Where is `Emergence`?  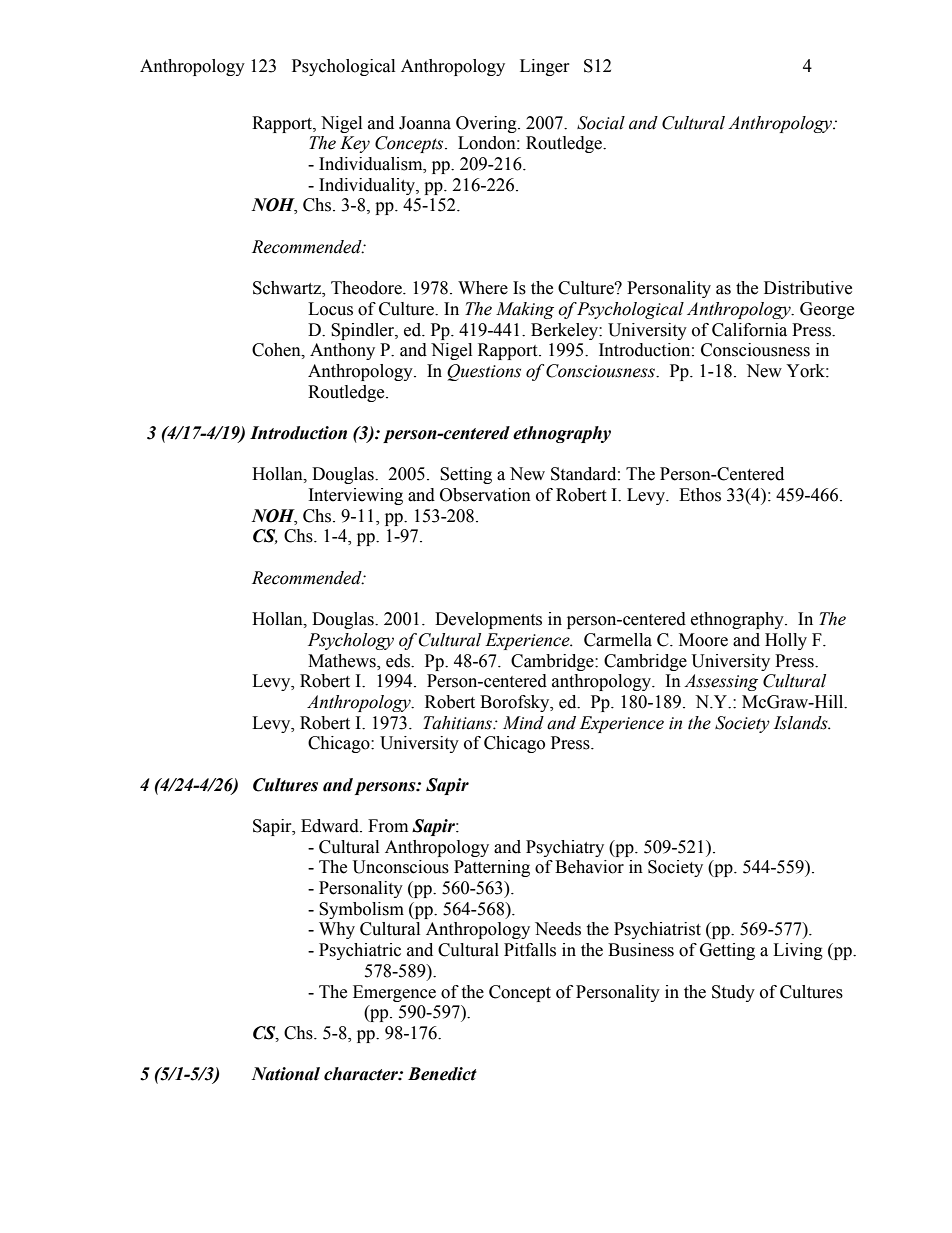 Emergence is located at coordinates (394, 993).
